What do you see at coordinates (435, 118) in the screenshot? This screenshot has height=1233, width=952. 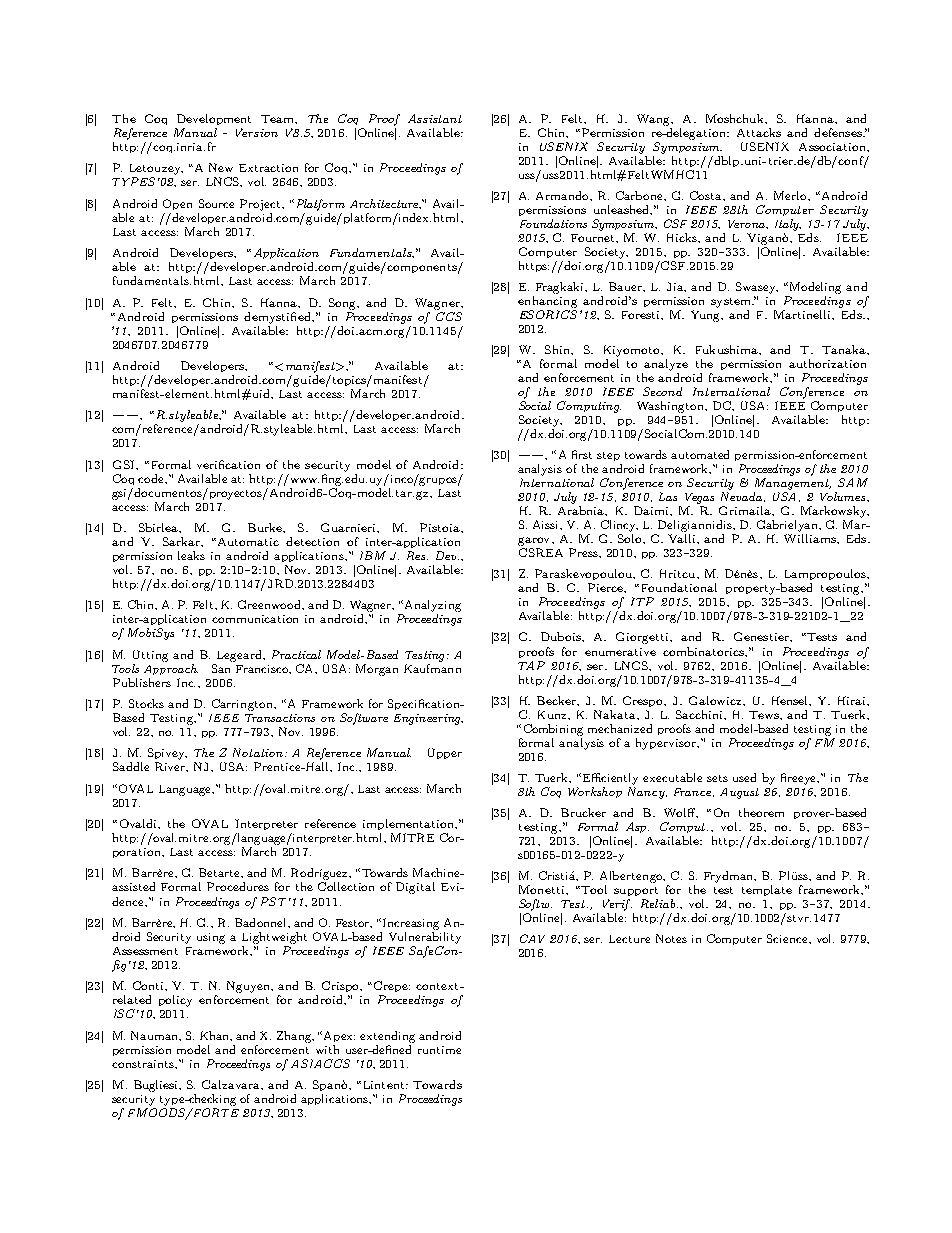 I see `Assistant` at bounding box center [435, 118].
